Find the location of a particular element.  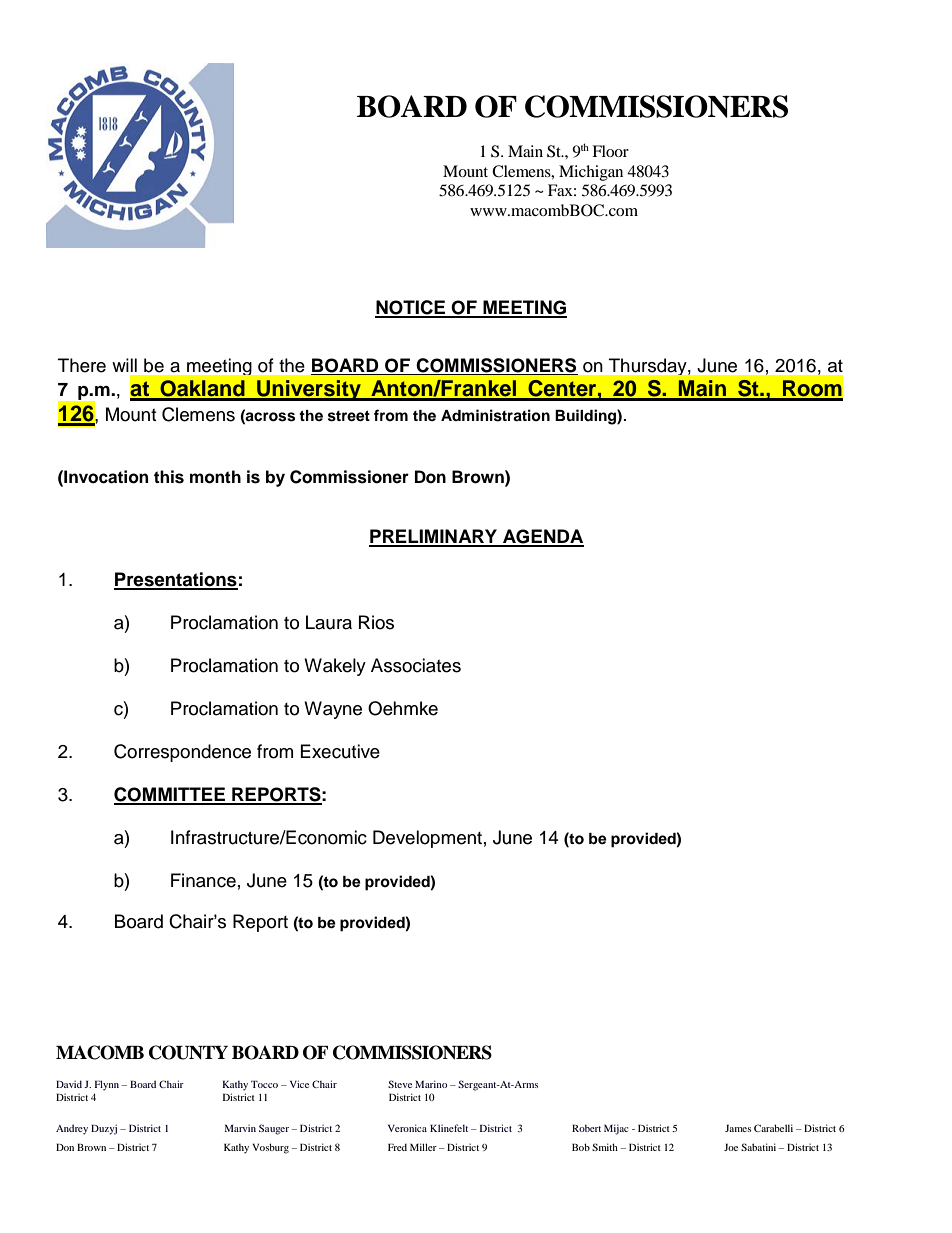

Floor is located at coordinates (610, 151).
